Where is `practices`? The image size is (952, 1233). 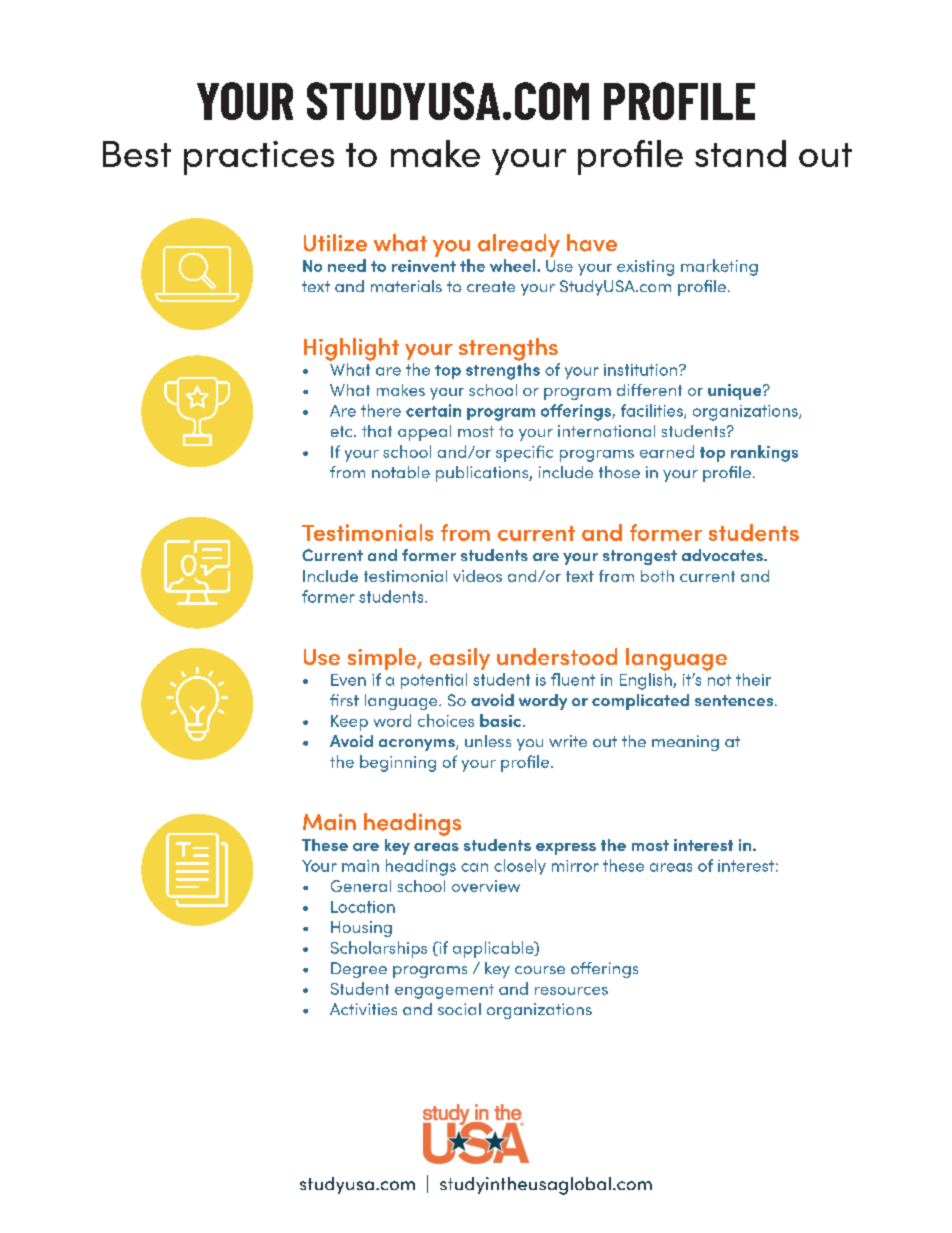
practices is located at coordinates (259, 158).
